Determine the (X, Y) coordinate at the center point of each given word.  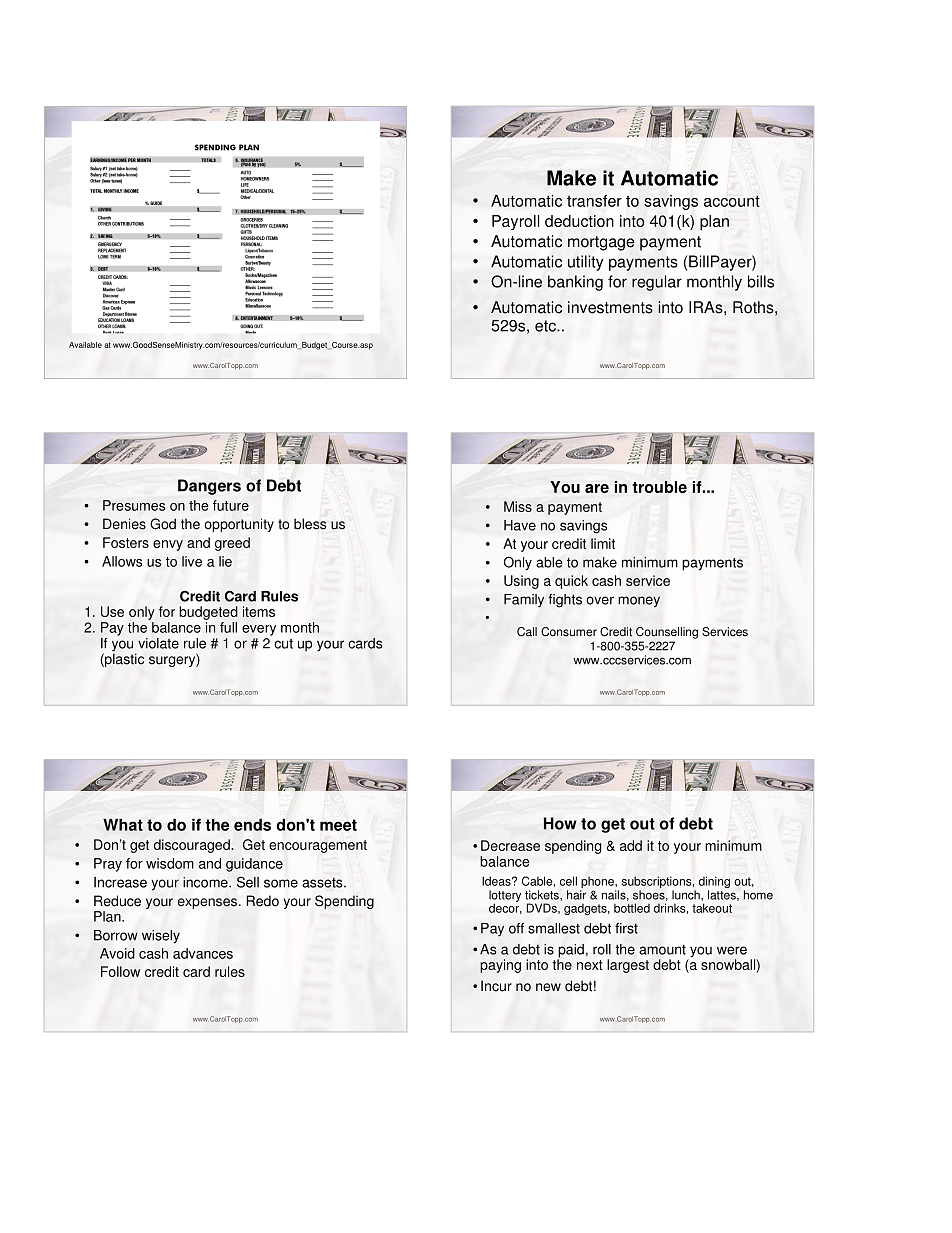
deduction (579, 221)
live (192, 561)
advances (203, 953)
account (732, 201)
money (639, 602)
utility (585, 263)
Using (521, 582)
